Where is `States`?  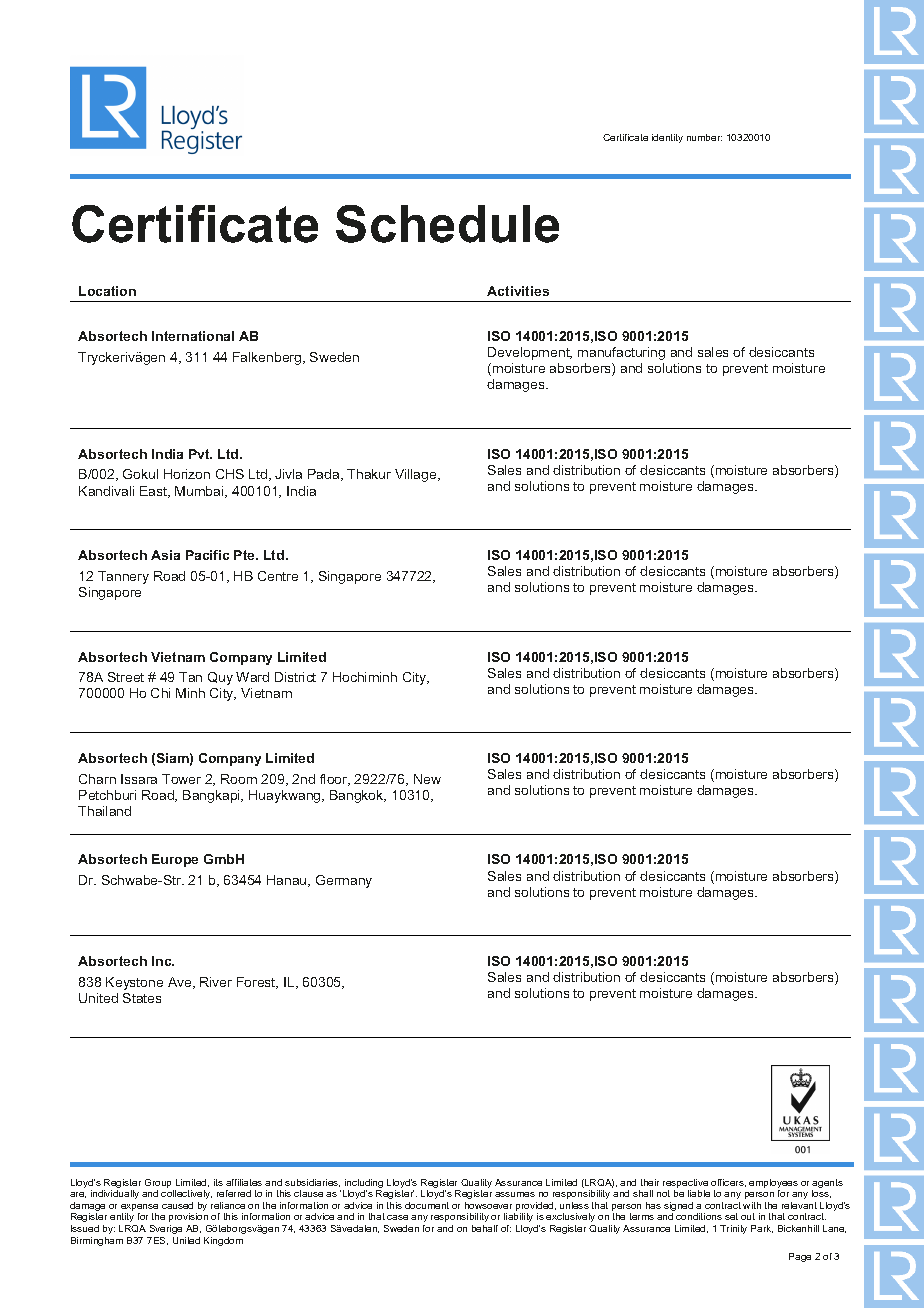 States is located at coordinates (142, 998).
